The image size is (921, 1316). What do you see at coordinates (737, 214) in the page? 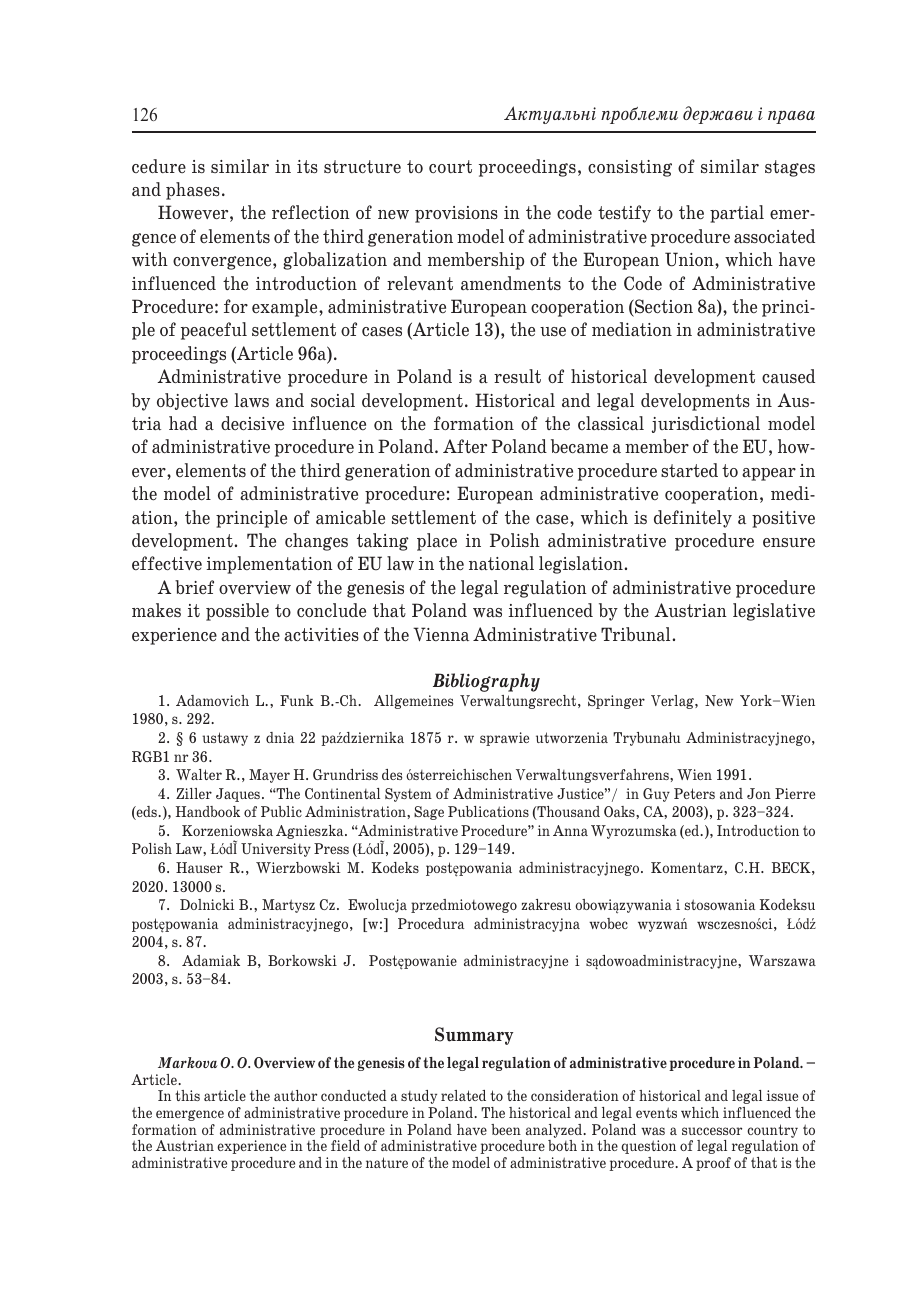
I see `partial` at bounding box center [737, 214].
